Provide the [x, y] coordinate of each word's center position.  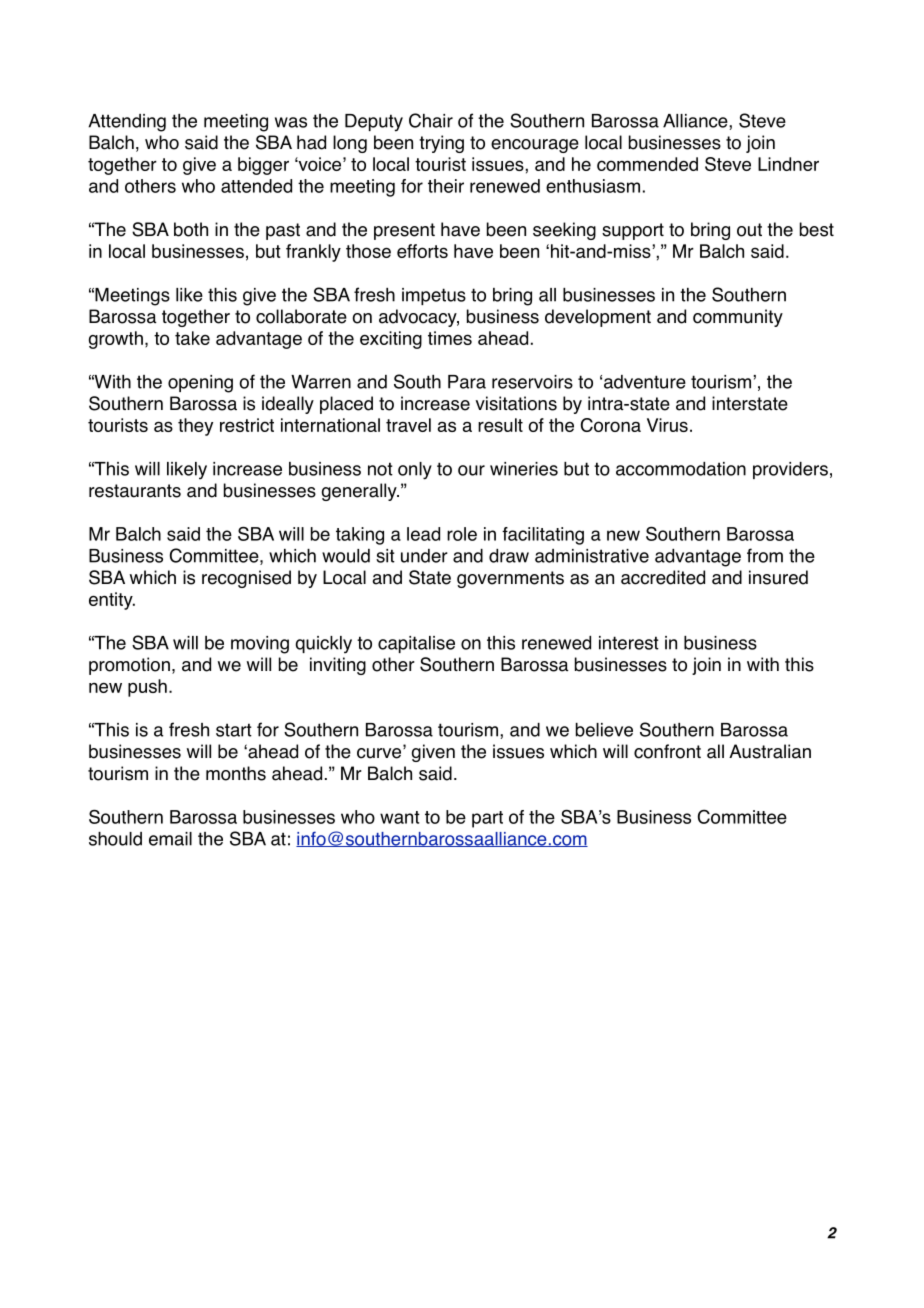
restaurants [135, 491]
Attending [127, 123]
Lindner [788, 164]
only [415, 471]
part [487, 819]
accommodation [681, 469]
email [170, 839]
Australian [770, 751]
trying [441, 144]
